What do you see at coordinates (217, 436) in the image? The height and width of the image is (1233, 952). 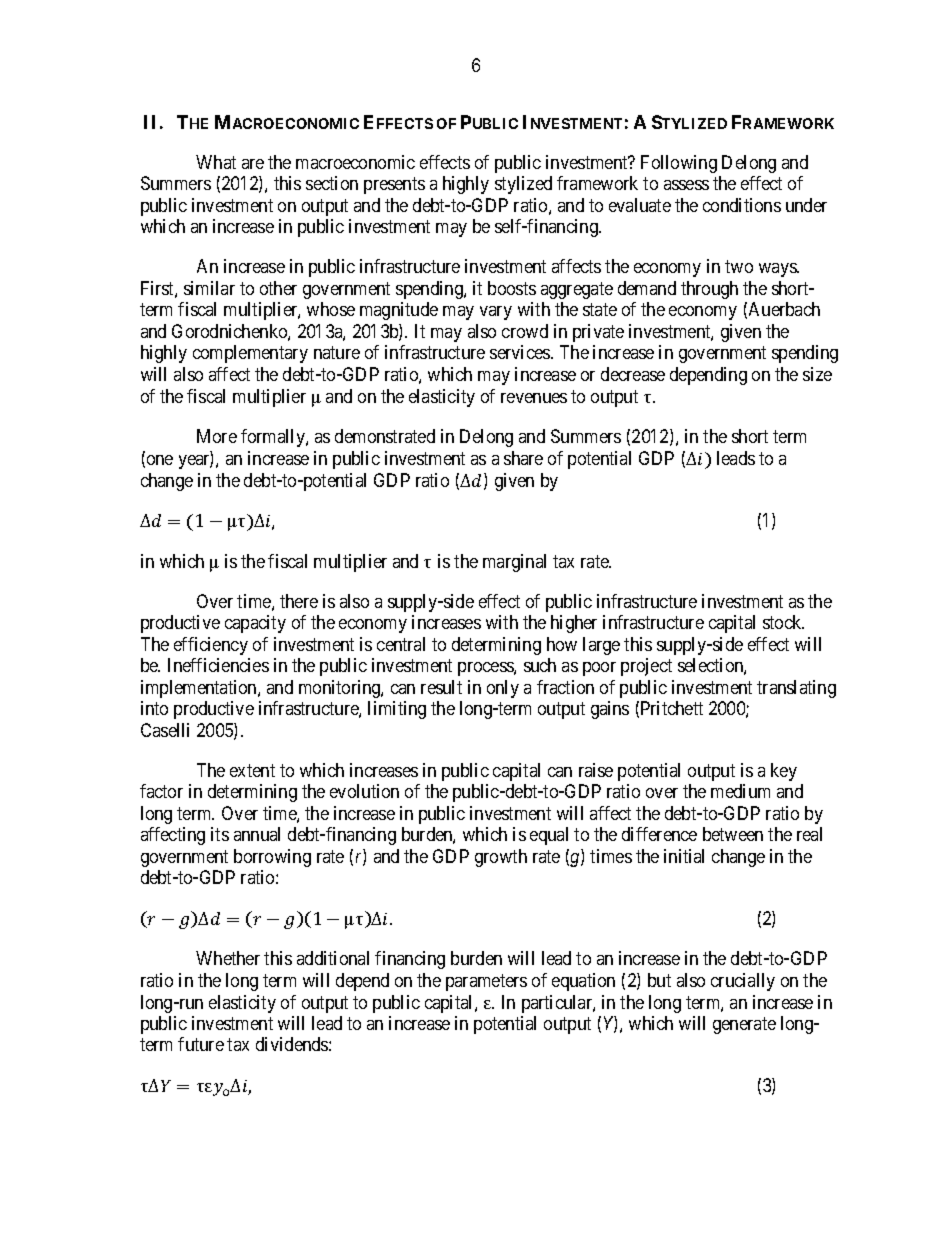 I see `More` at bounding box center [217, 436].
